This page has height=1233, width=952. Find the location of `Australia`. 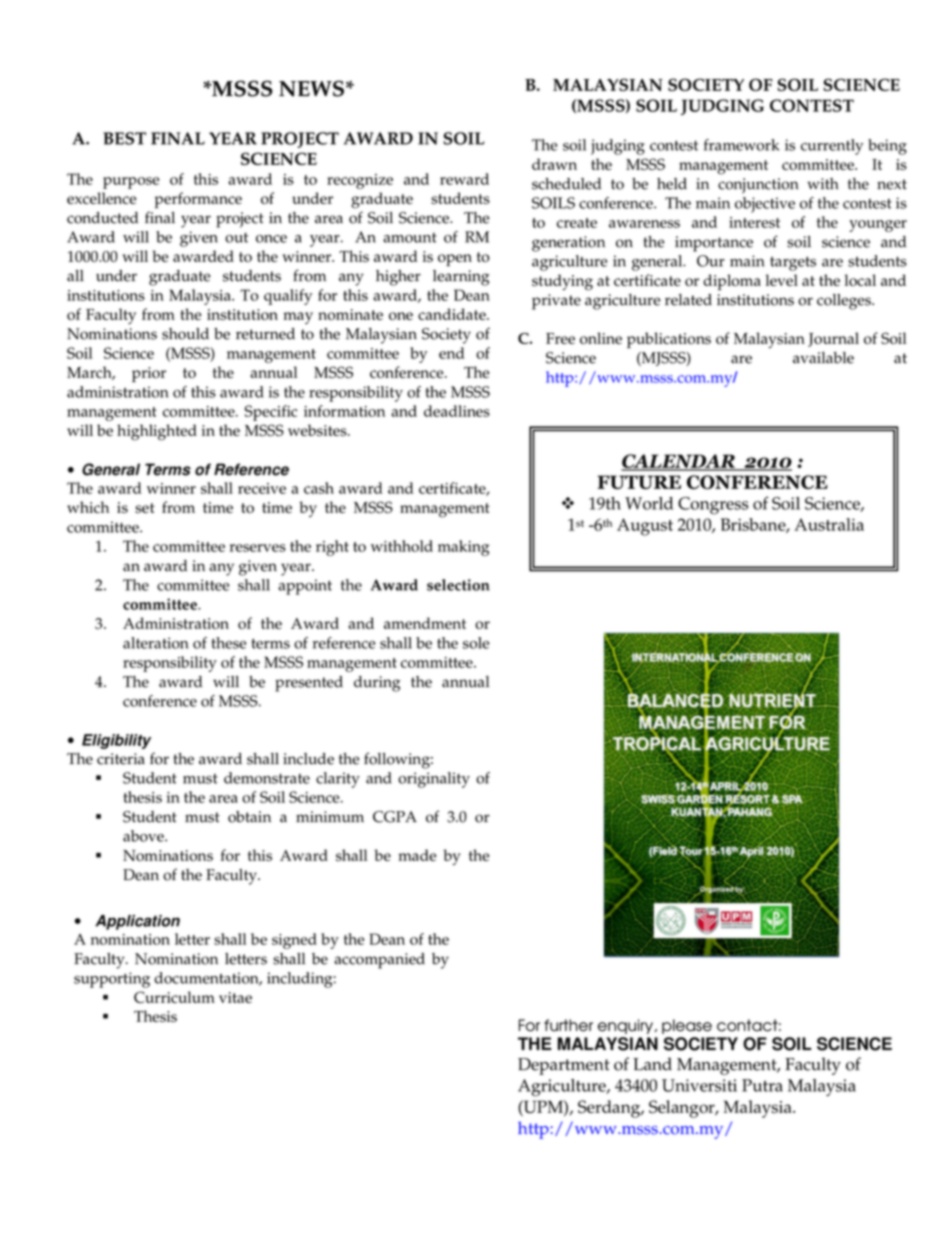

Australia is located at coordinates (829, 524).
